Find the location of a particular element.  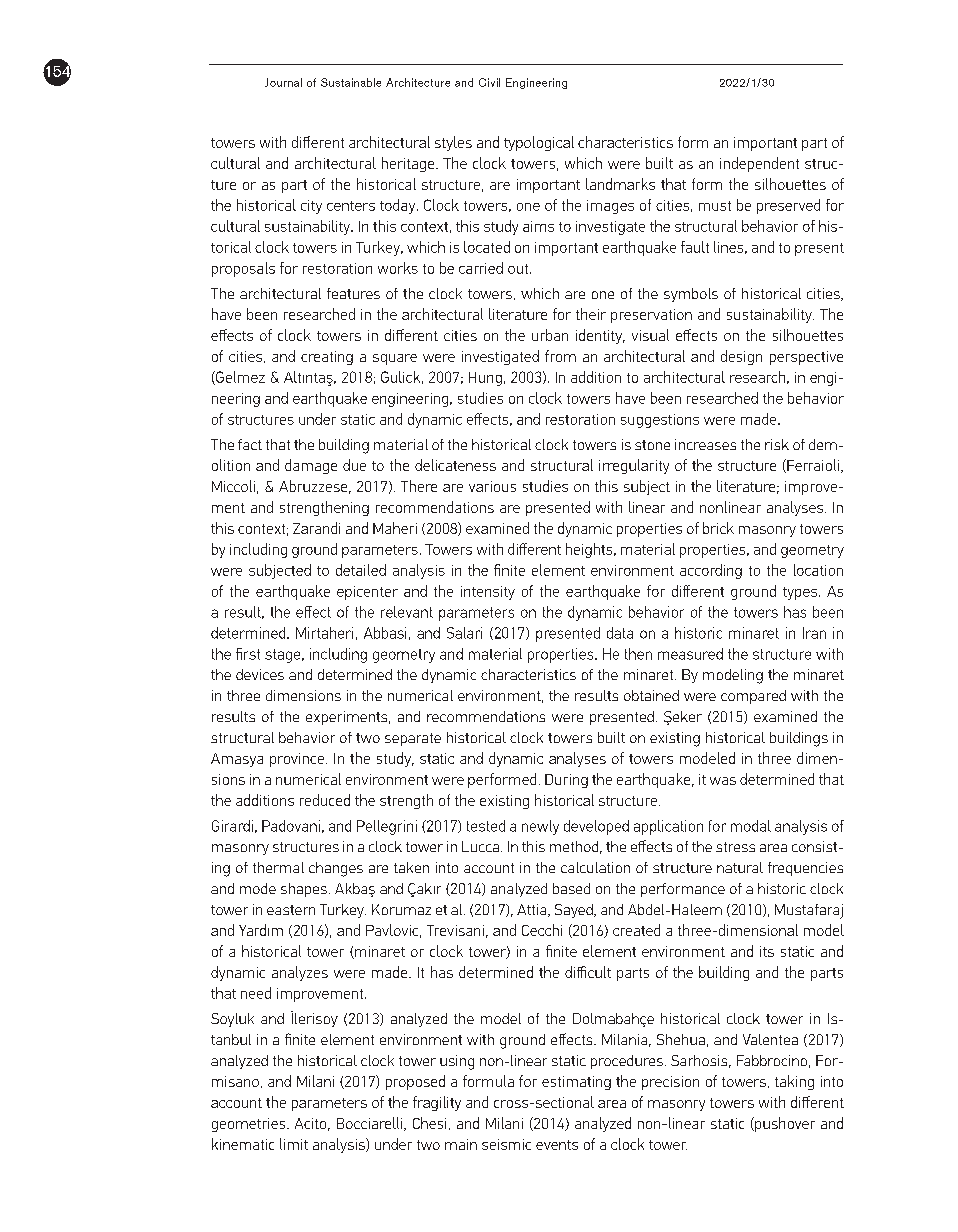

limit is located at coordinates (294, 1144).
